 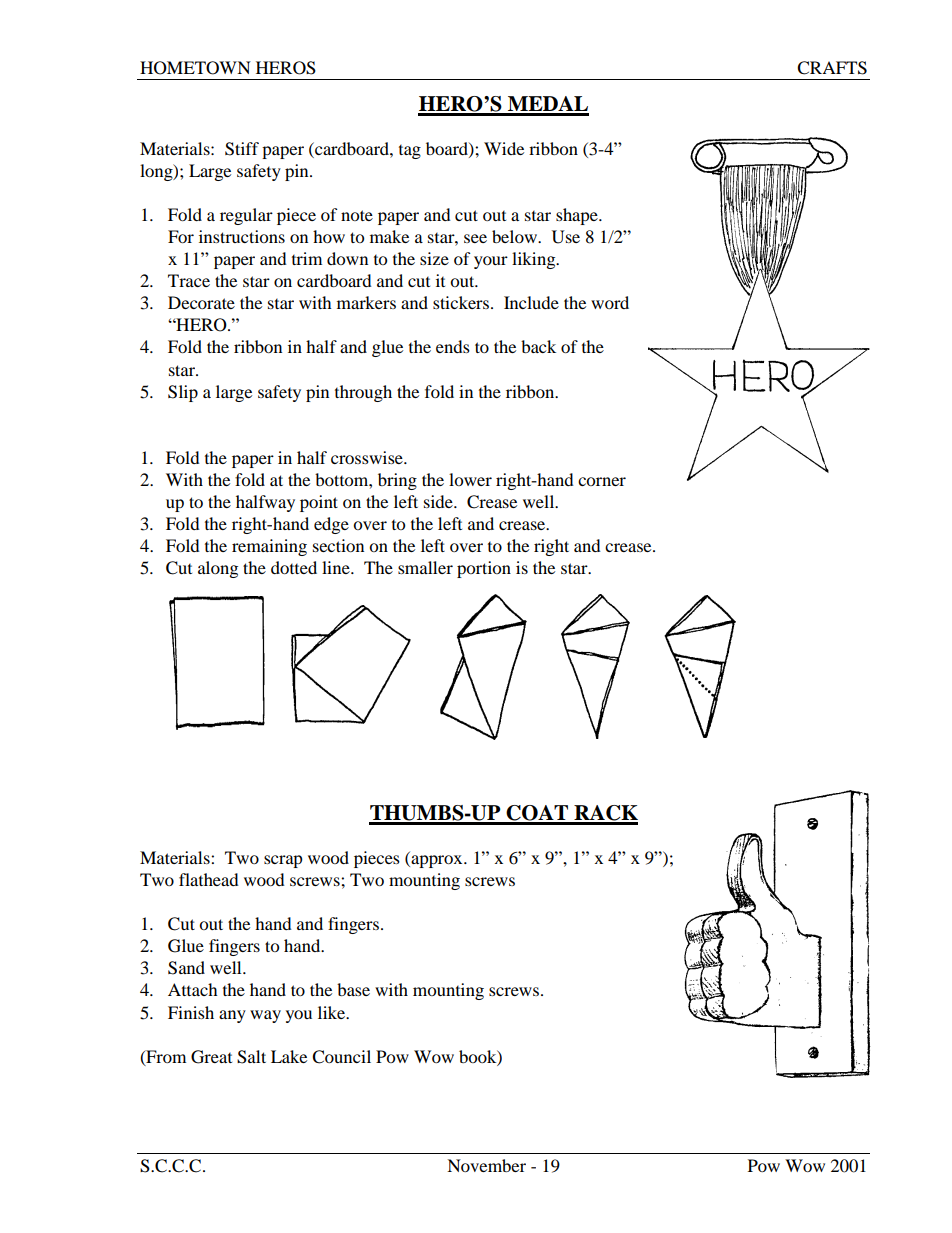 What do you see at coordinates (602, 481) in the page?
I see `corner` at bounding box center [602, 481].
